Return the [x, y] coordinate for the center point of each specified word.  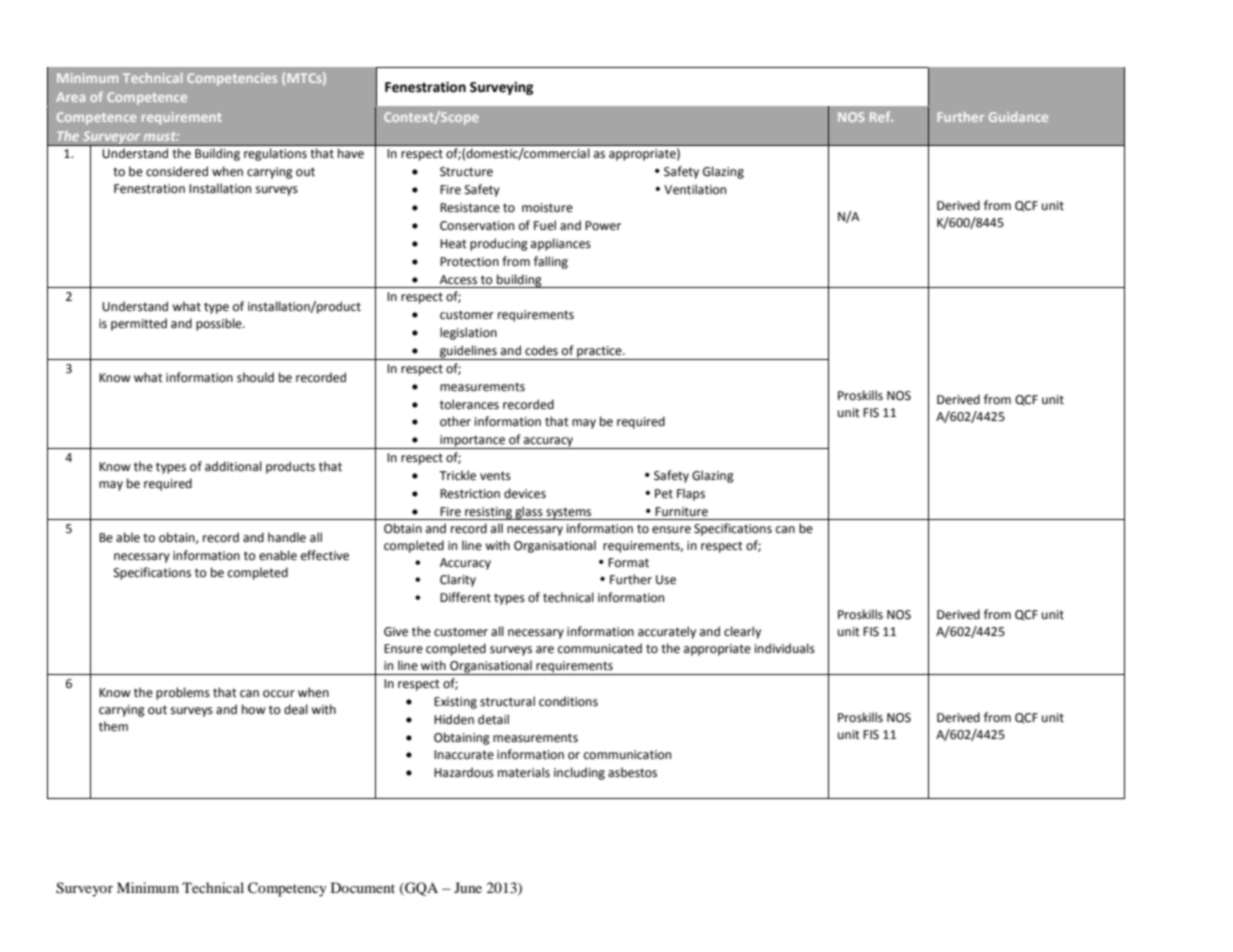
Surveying [501, 88]
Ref [881, 116]
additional [233, 466]
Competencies [232, 79]
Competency [287, 889]
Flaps [691, 494]
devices [525, 493]
